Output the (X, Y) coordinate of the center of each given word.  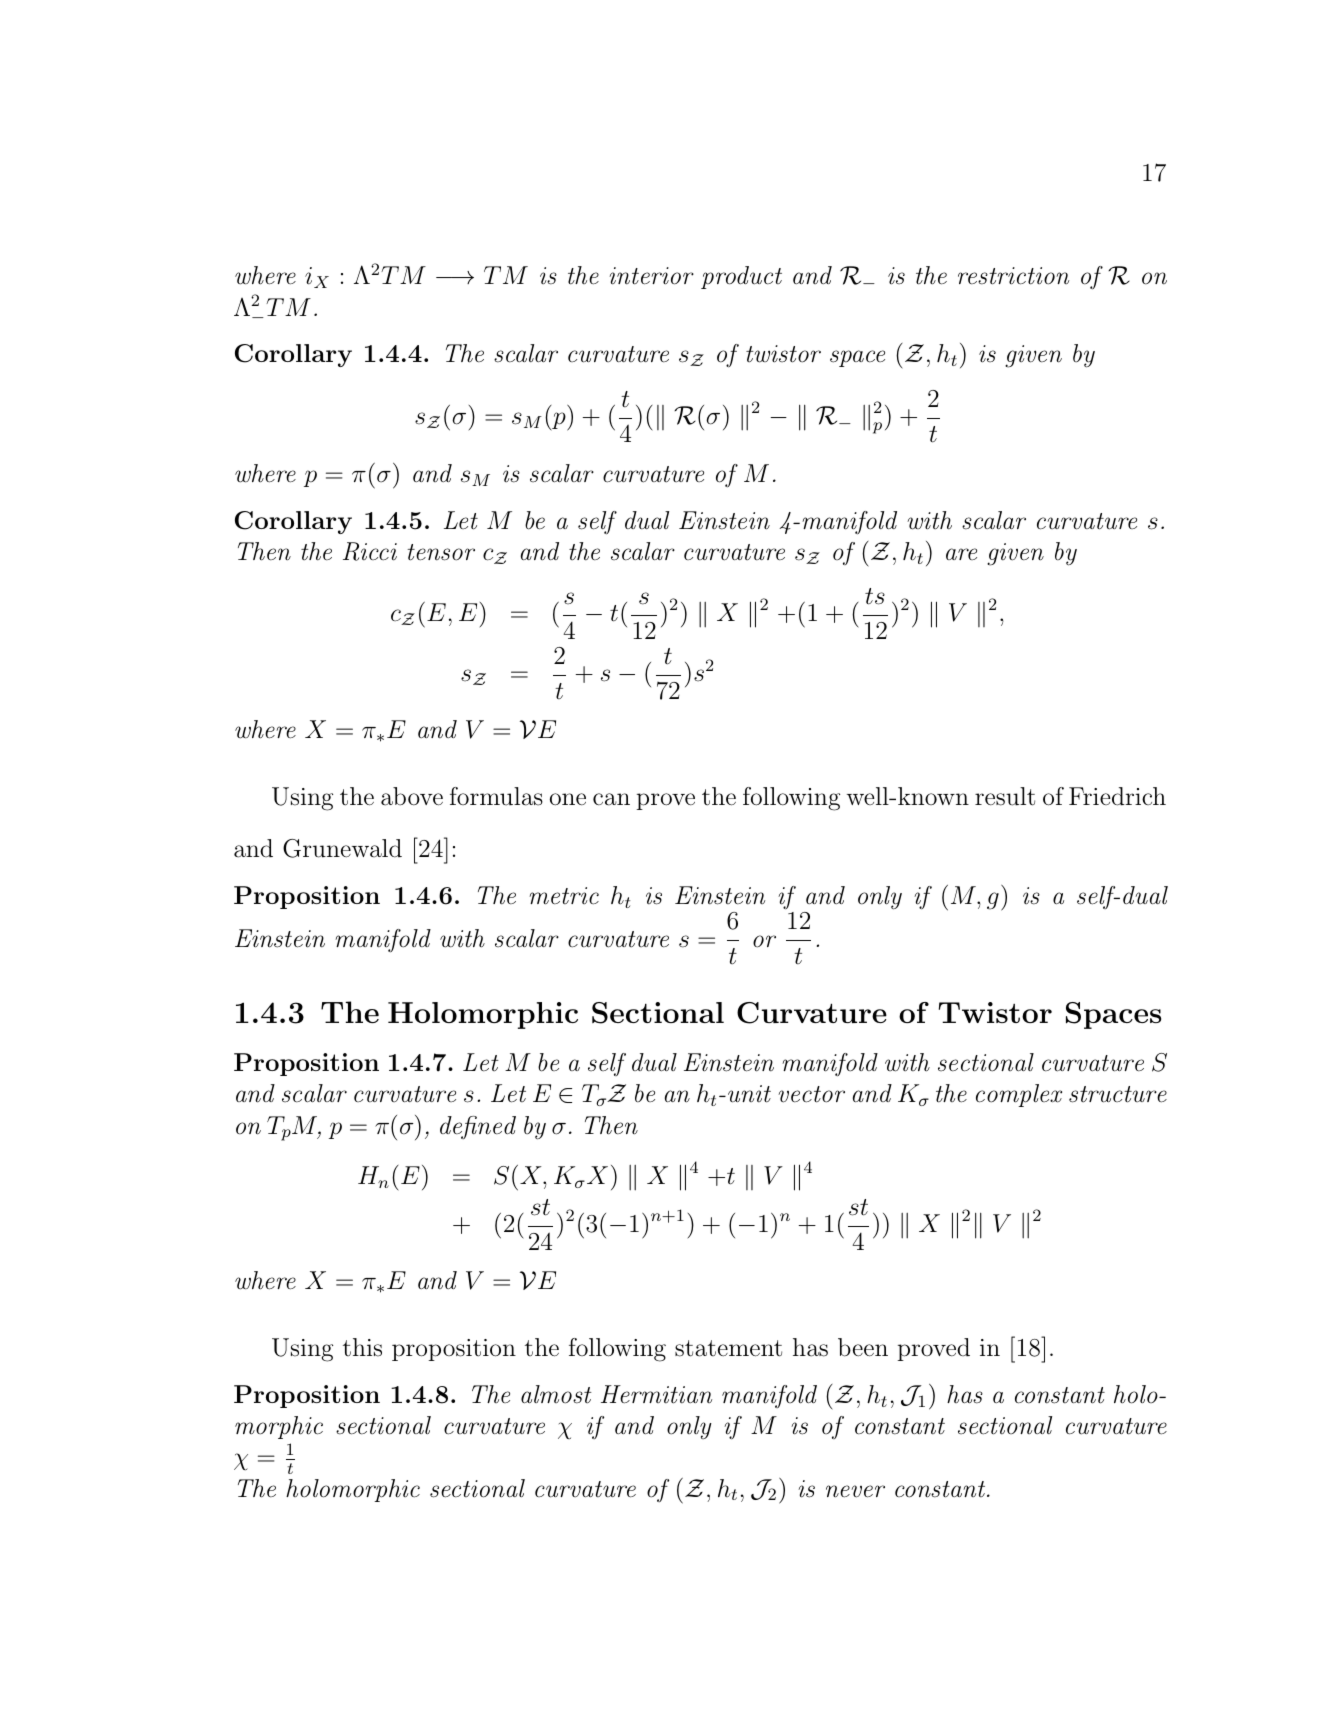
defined (478, 1127)
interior (651, 276)
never (855, 1491)
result (1005, 796)
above (412, 796)
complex (1019, 1095)
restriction (1013, 276)
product (741, 277)
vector (811, 1094)
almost (556, 1394)
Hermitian (656, 1394)
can (611, 799)
